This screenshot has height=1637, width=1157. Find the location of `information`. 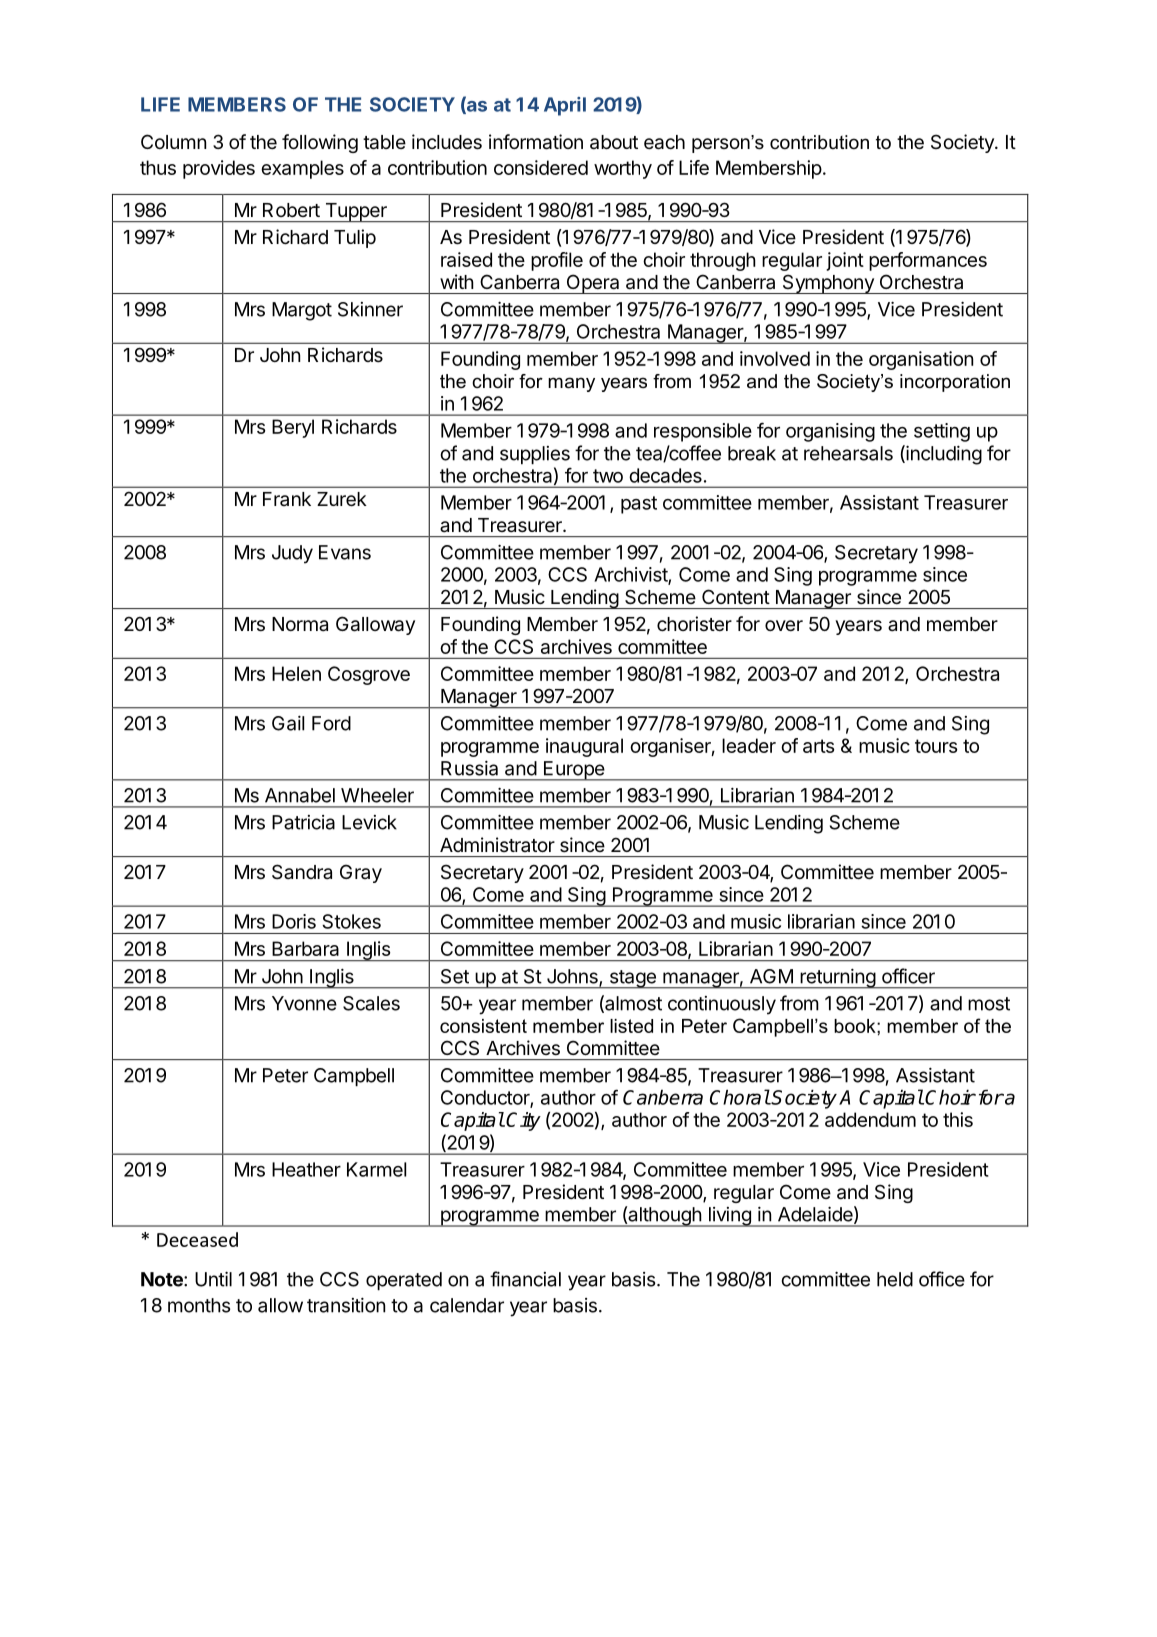

information is located at coordinates (536, 142).
